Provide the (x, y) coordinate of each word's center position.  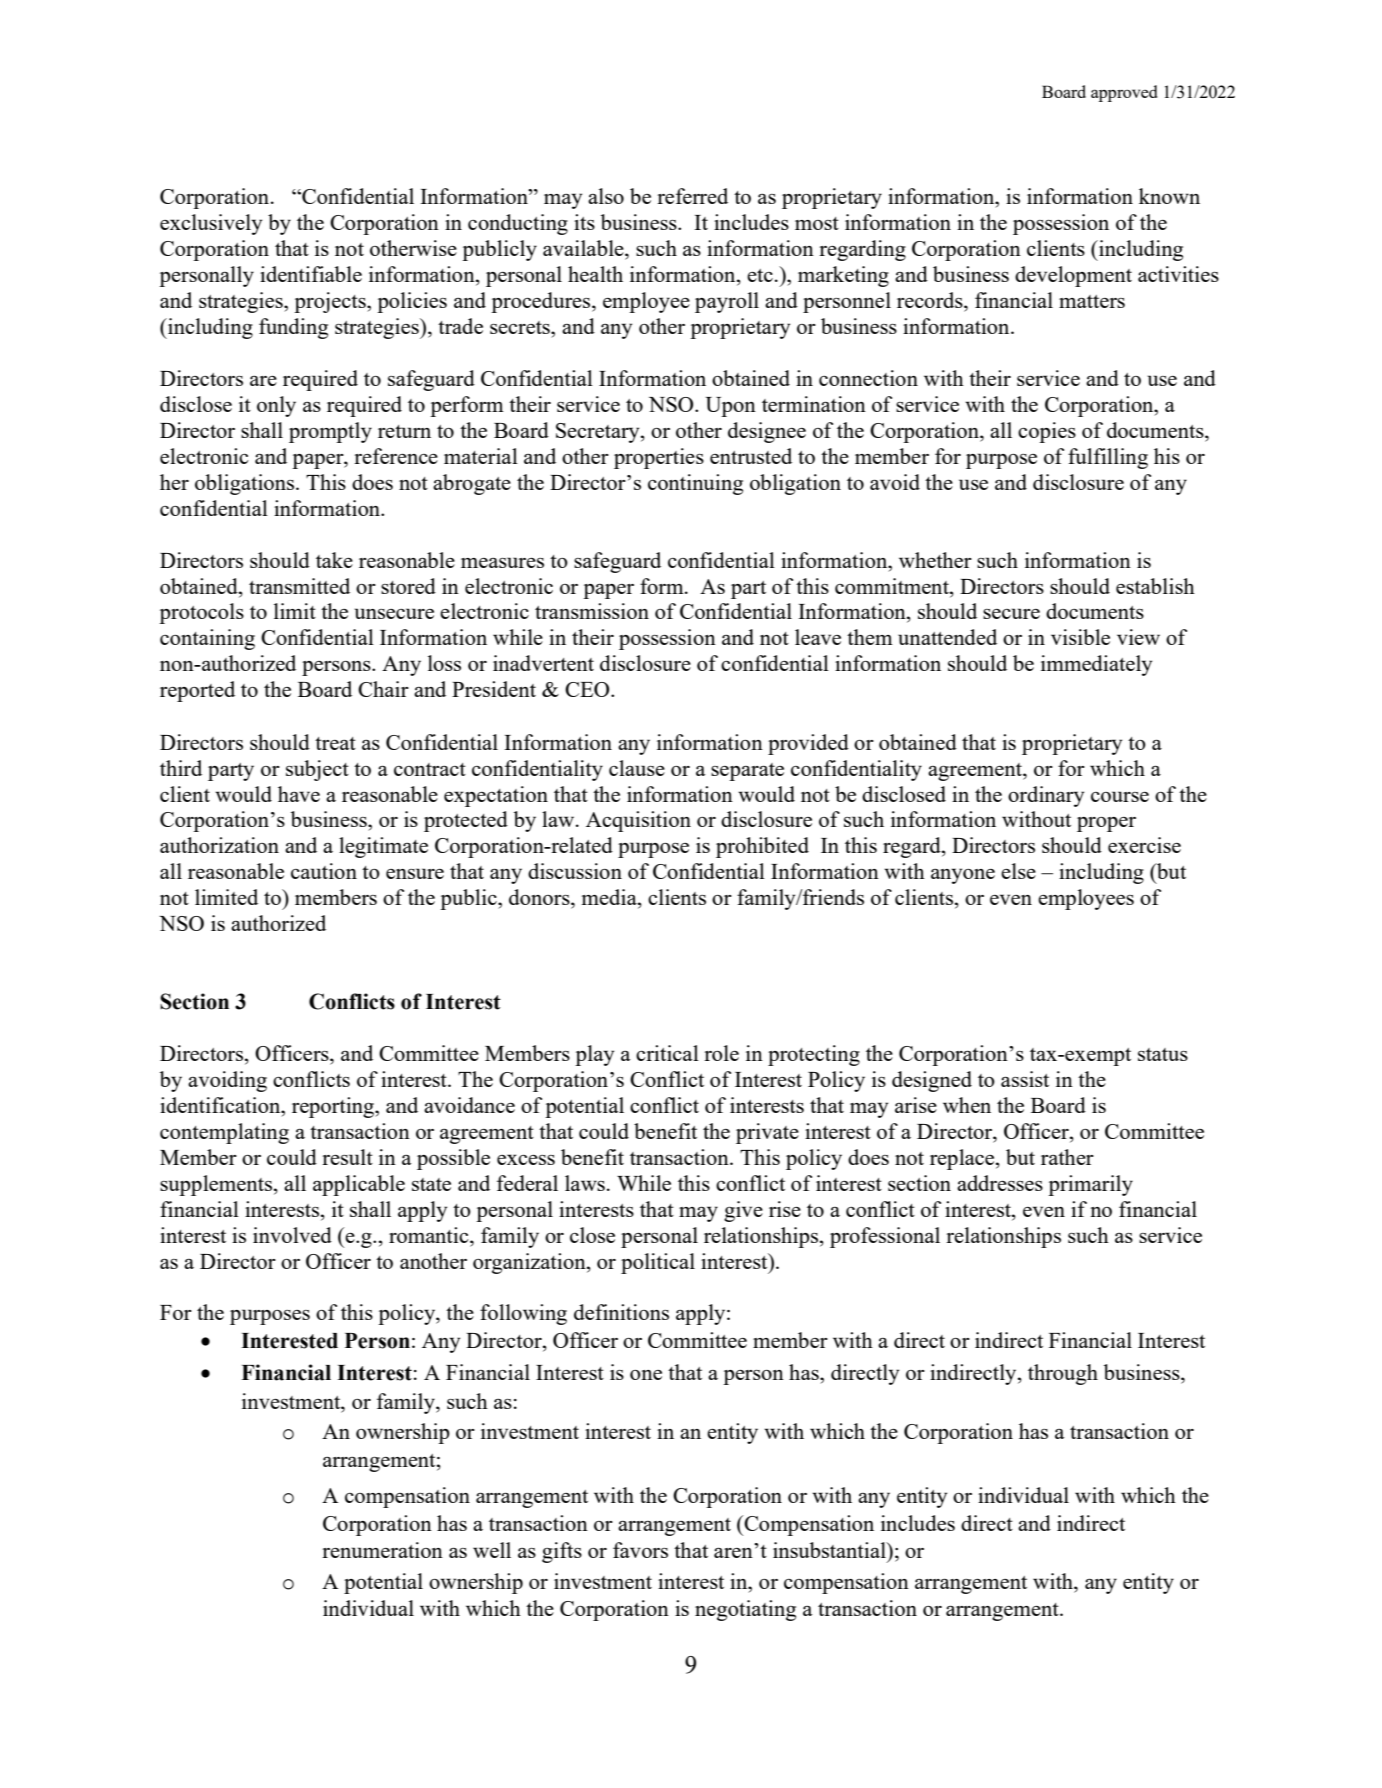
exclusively (211, 224)
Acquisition (638, 821)
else (1018, 871)
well (492, 1550)
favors (640, 1550)
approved (1124, 93)
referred (692, 196)
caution (324, 871)
